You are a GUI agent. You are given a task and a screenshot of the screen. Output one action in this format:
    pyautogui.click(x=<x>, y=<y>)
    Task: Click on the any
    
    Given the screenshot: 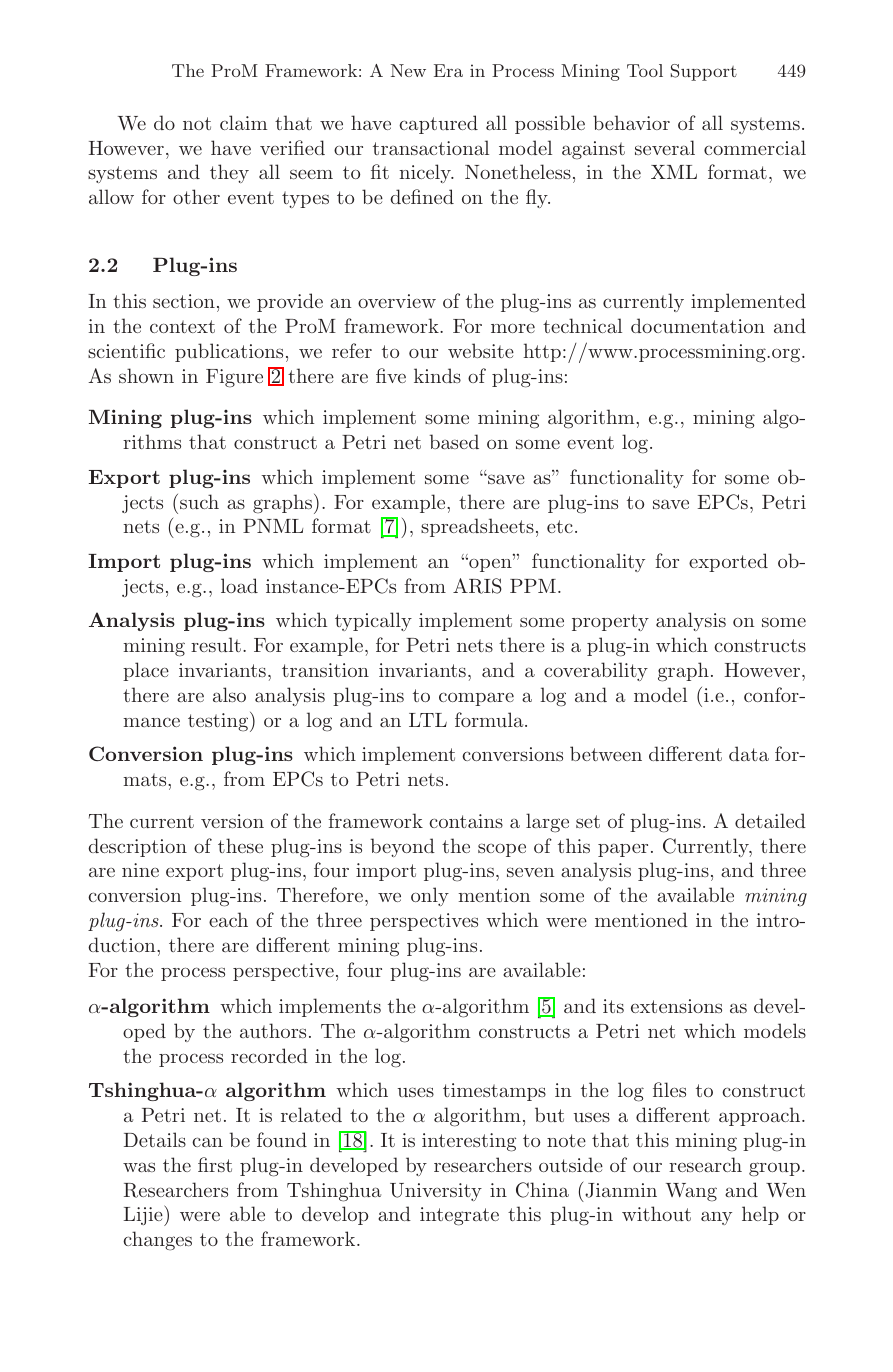 What is the action you would take?
    pyautogui.click(x=716, y=1218)
